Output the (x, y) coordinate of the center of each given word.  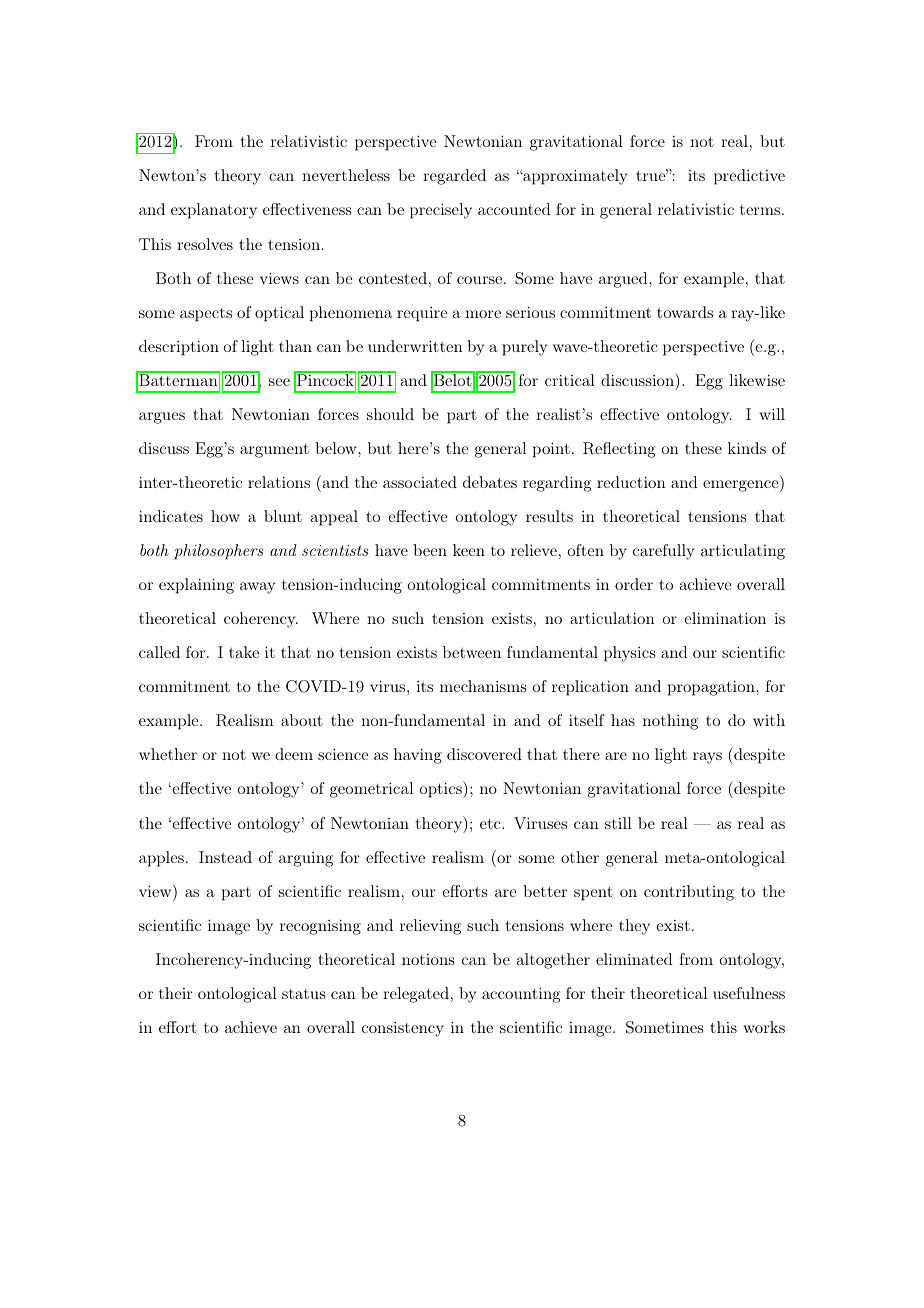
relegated (416, 995)
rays (707, 758)
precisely (441, 211)
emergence (740, 486)
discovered (484, 754)
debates (490, 482)
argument (274, 451)
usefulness (749, 993)
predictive (749, 177)
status (303, 994)
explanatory (214, 211)
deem (294, 754)
